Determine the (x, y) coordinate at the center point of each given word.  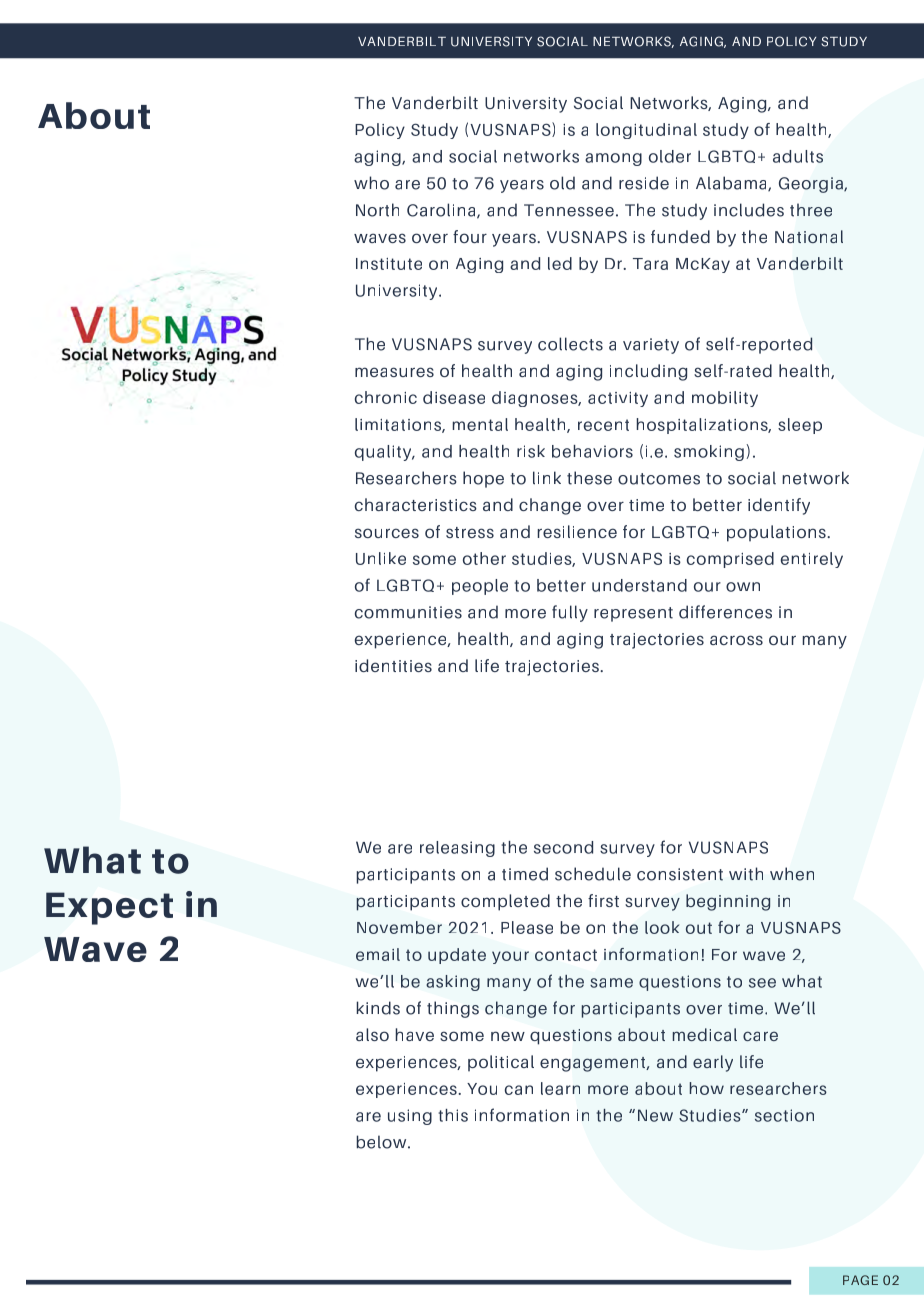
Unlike (381, 558)
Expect (109, 908)
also (372, 1034)
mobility (725, 399)
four (470, 236)
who (371, 183)
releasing (457, 849)
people (480, 587)
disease (454, 397)
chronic (386, 397)
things (453, 1009)
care (760, 1036)
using (410, 1117)
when (792, 874)
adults (798, 156)
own (743, 587)
